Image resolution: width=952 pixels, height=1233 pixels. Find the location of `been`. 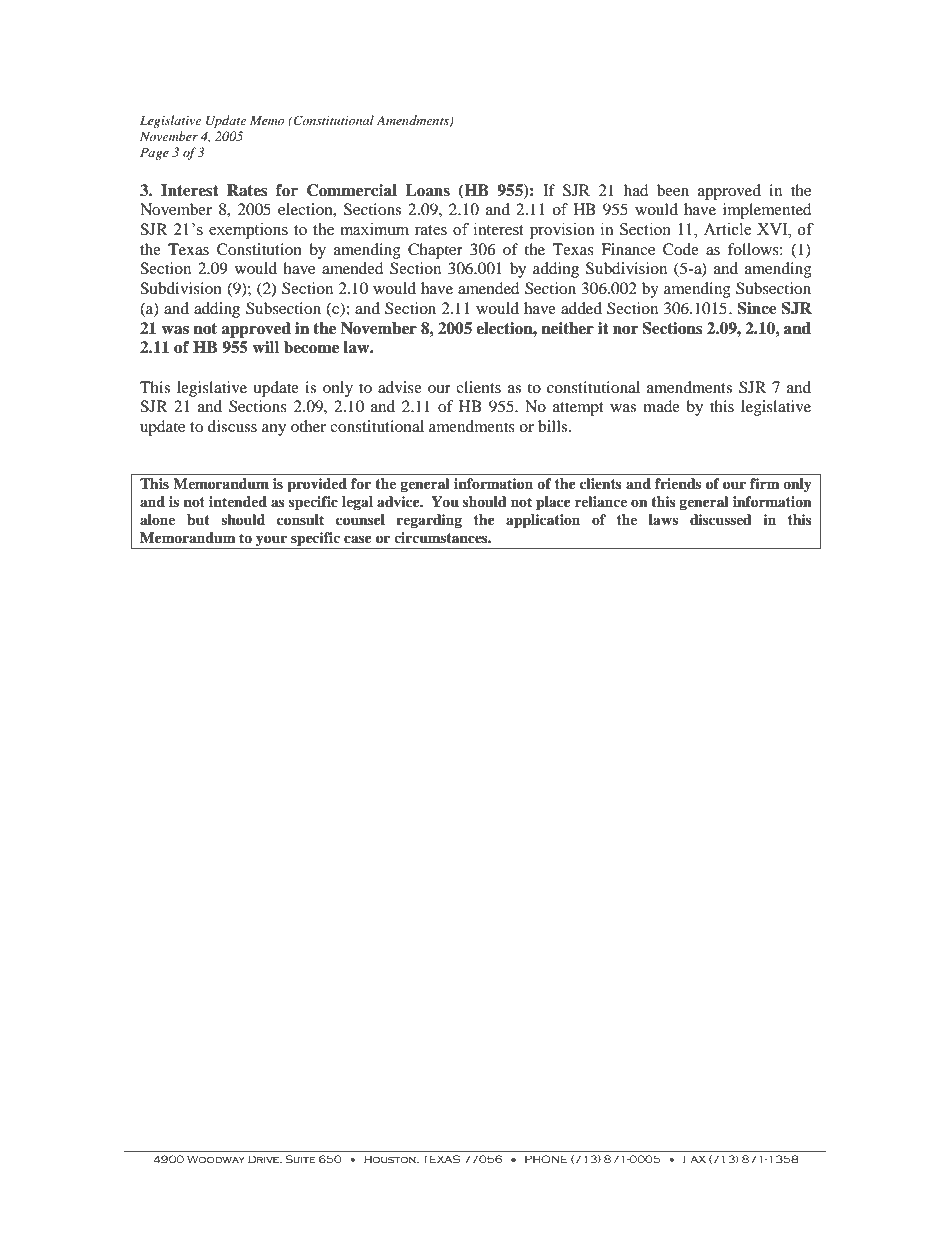

been is located at coordinates (673, 190).
